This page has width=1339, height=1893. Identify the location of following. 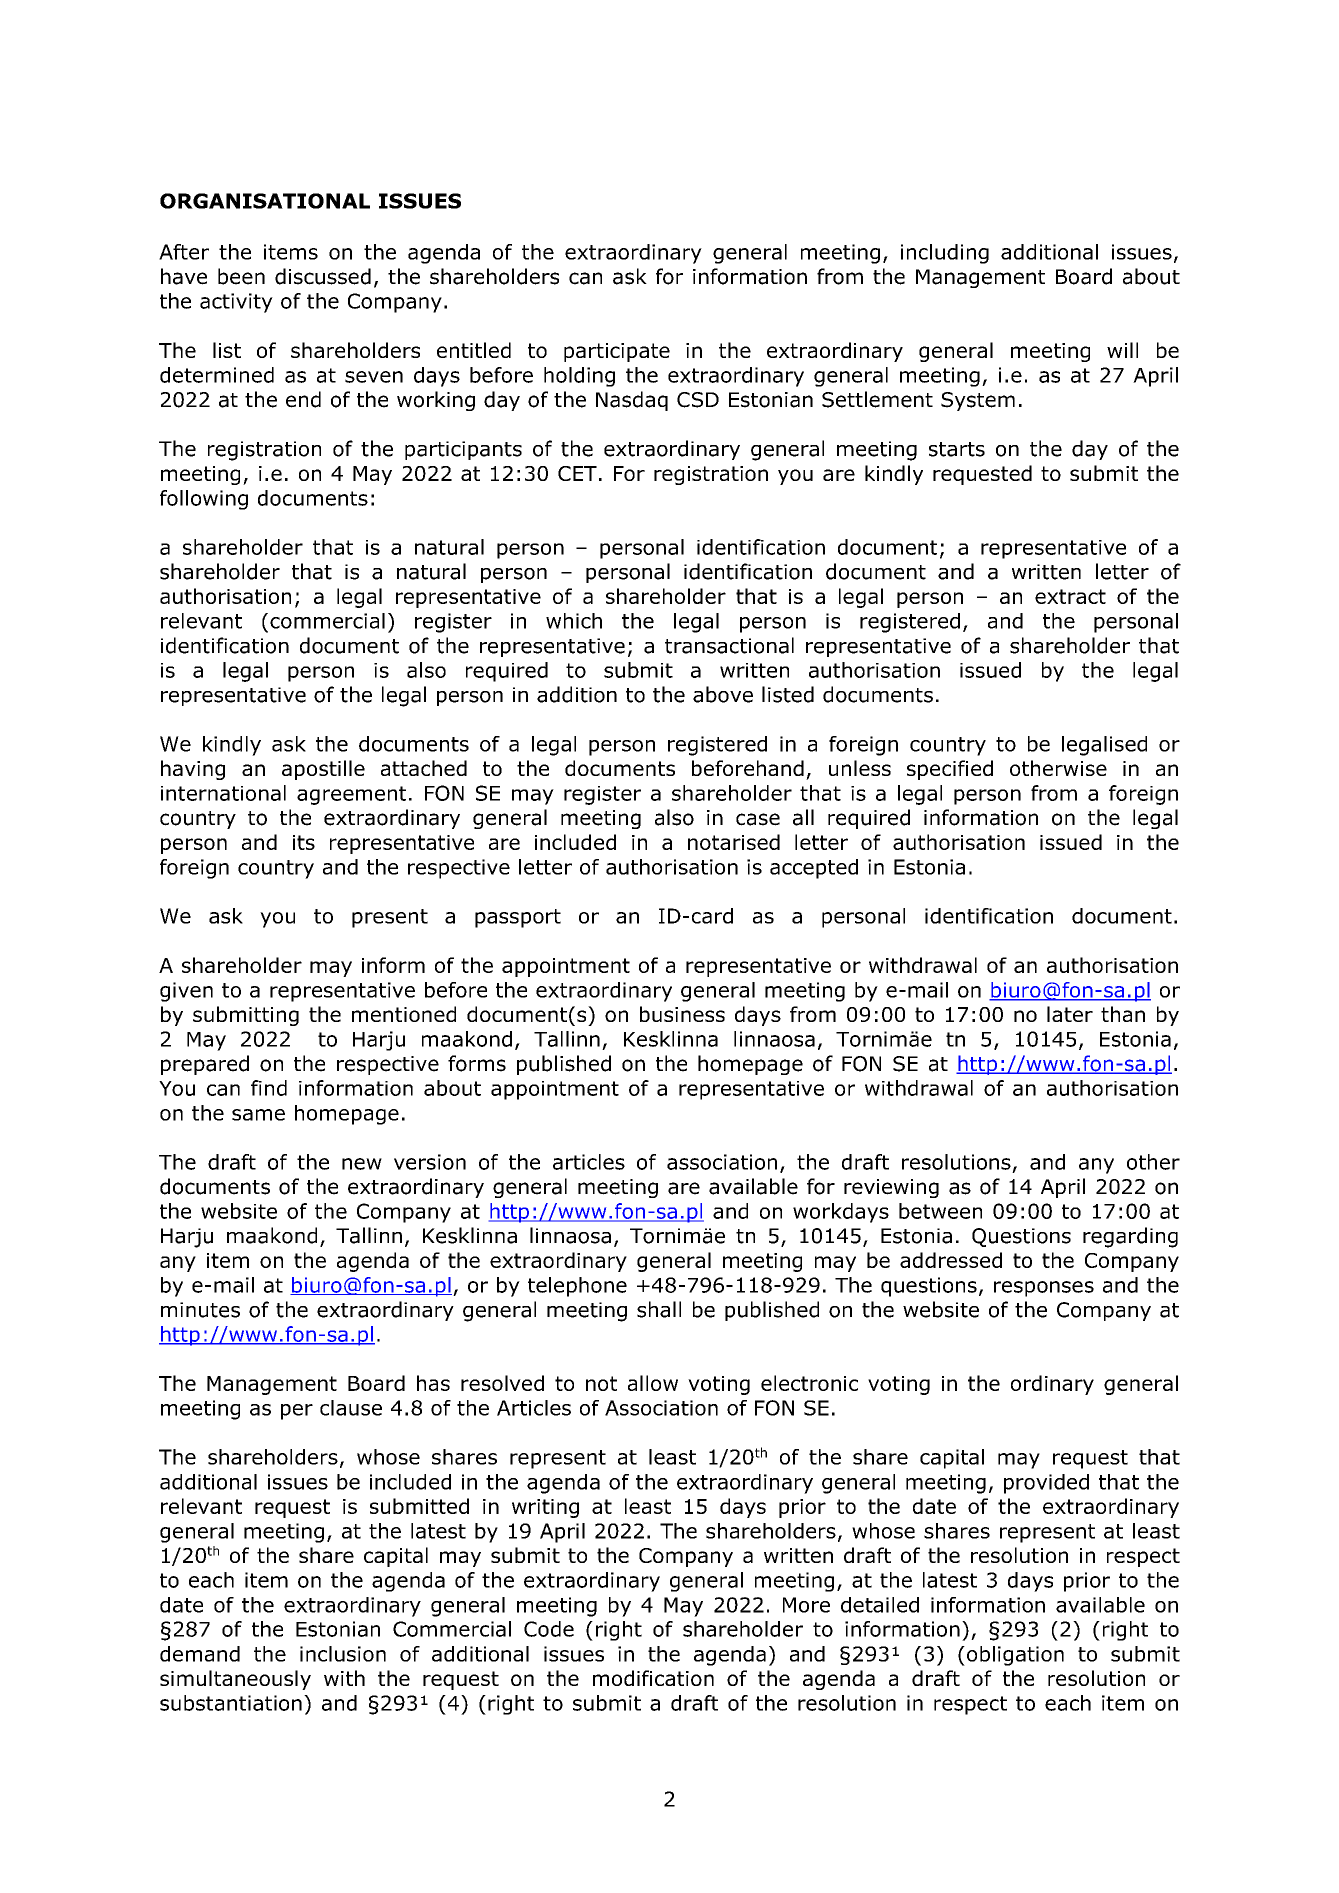
(204, 500).
